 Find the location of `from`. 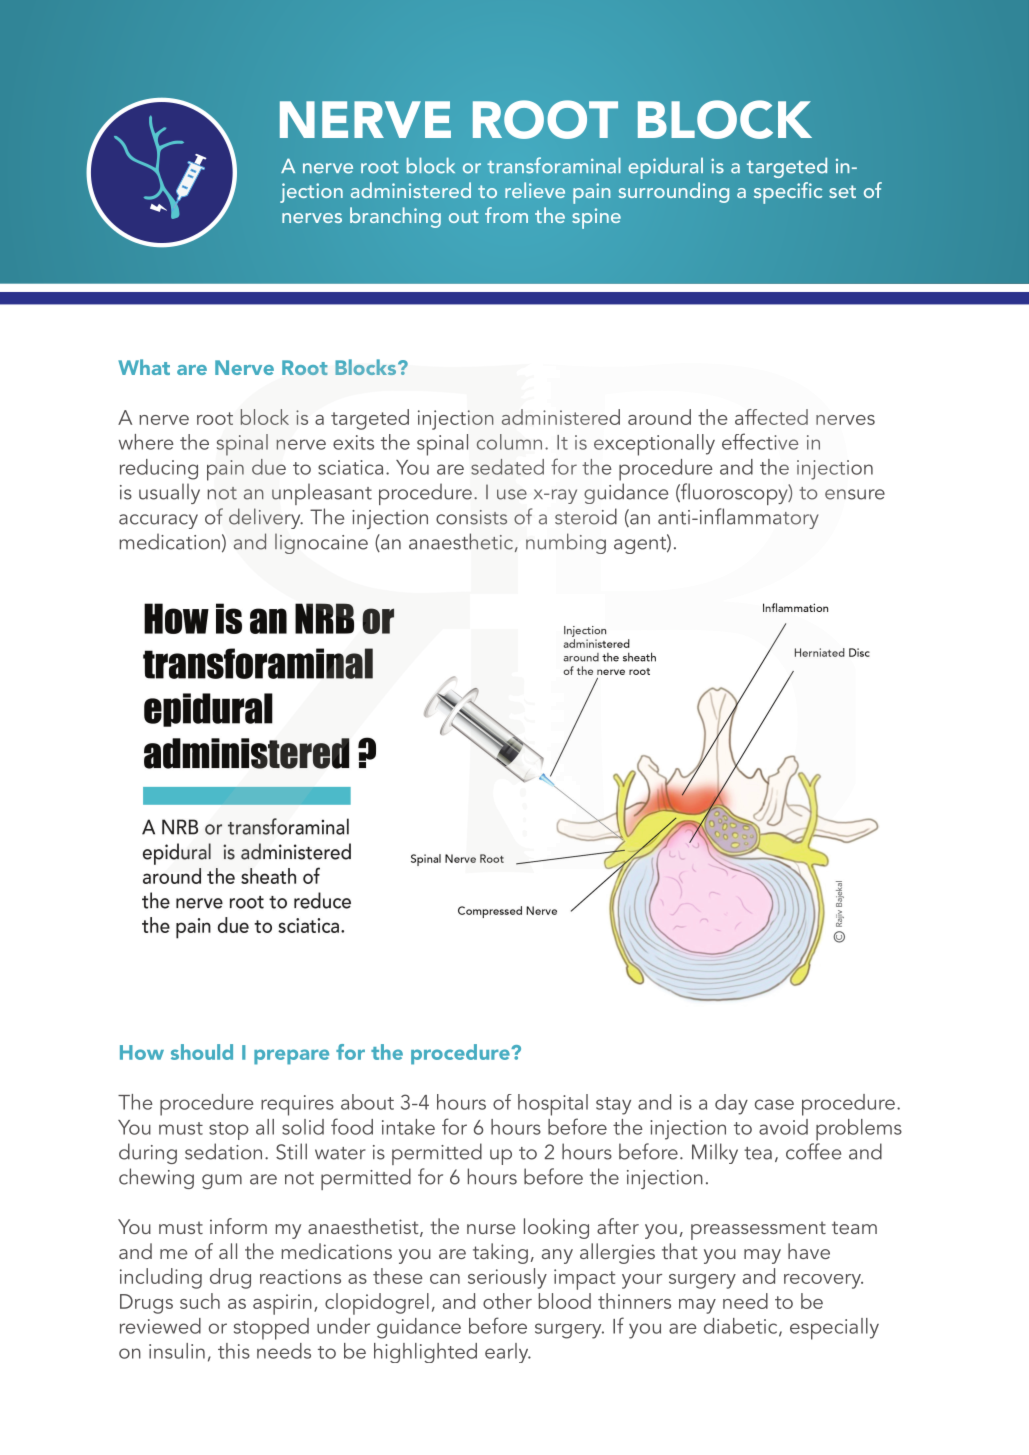

from is located at coordinates (506, 215).
